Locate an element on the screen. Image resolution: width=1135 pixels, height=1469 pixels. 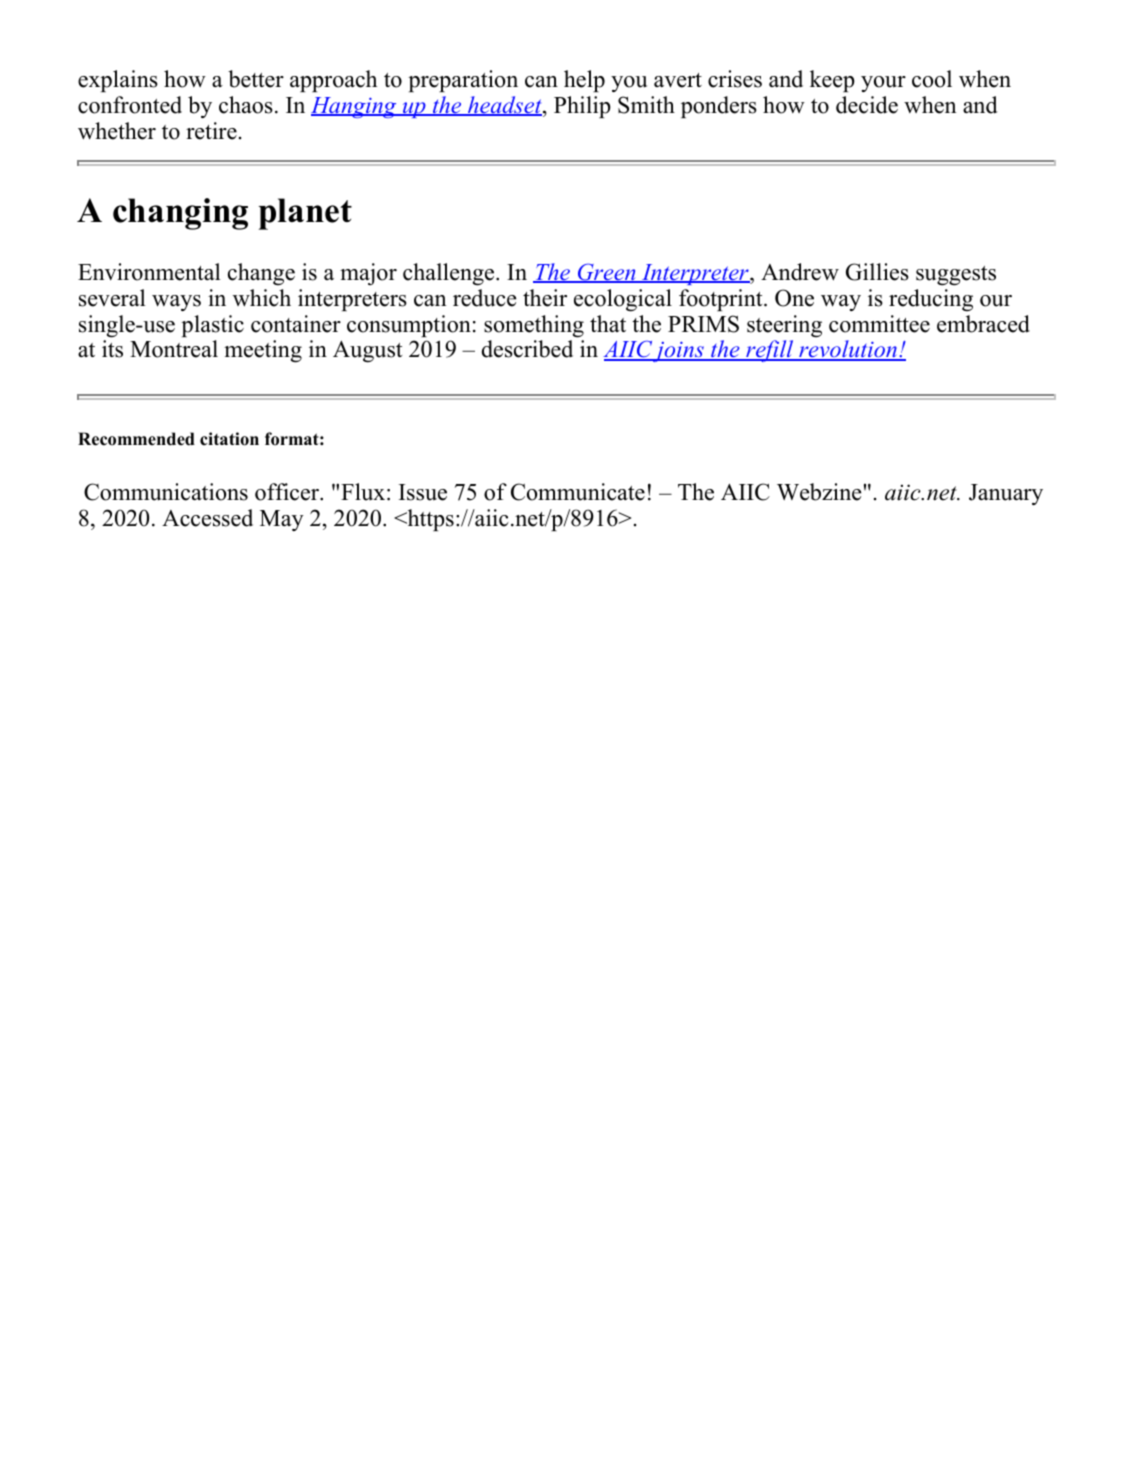
Communicate is located at coordinates (578, 492).
